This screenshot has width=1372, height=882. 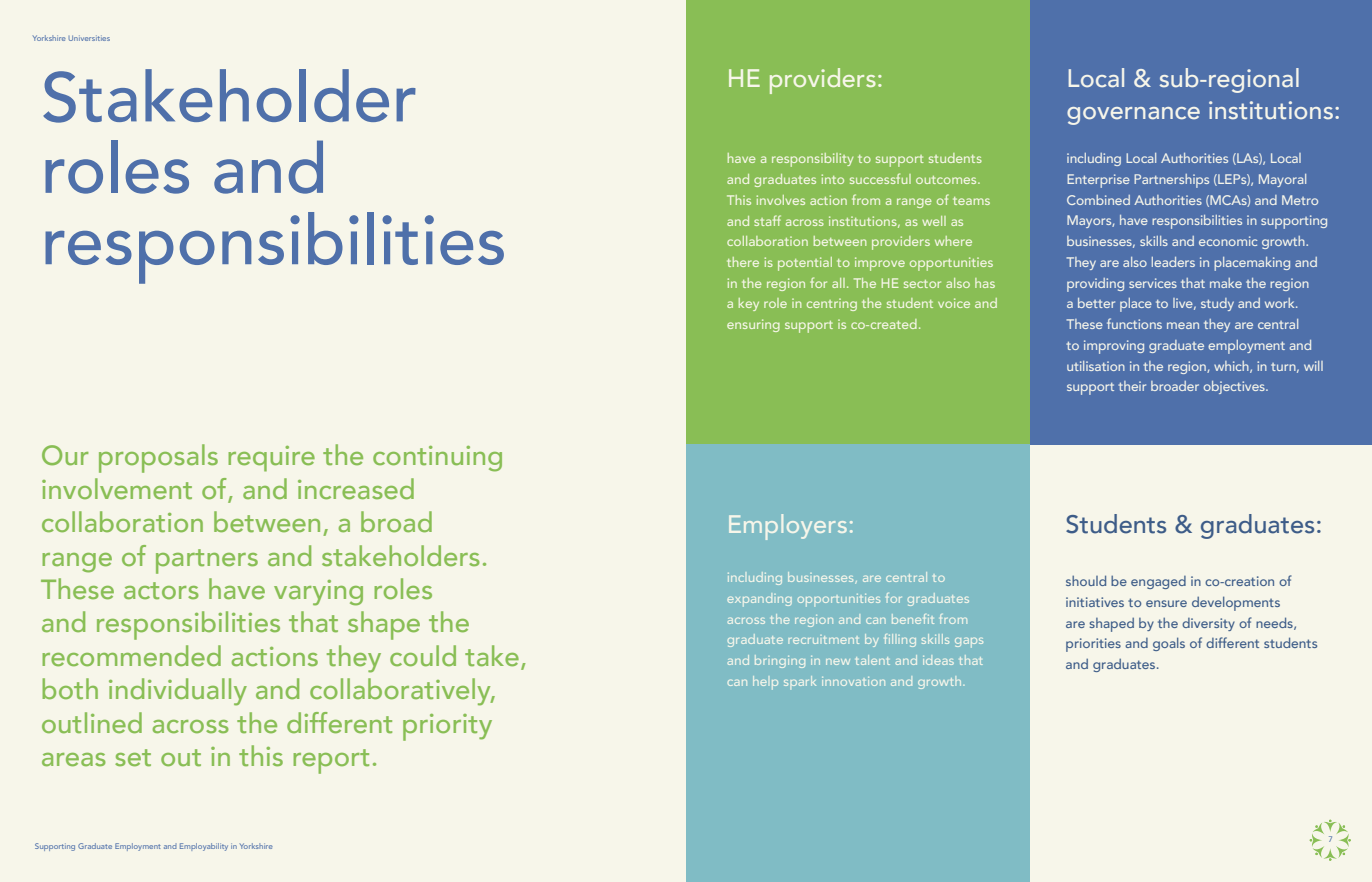 I want to click on proposals, so click(x=158, y=458).
